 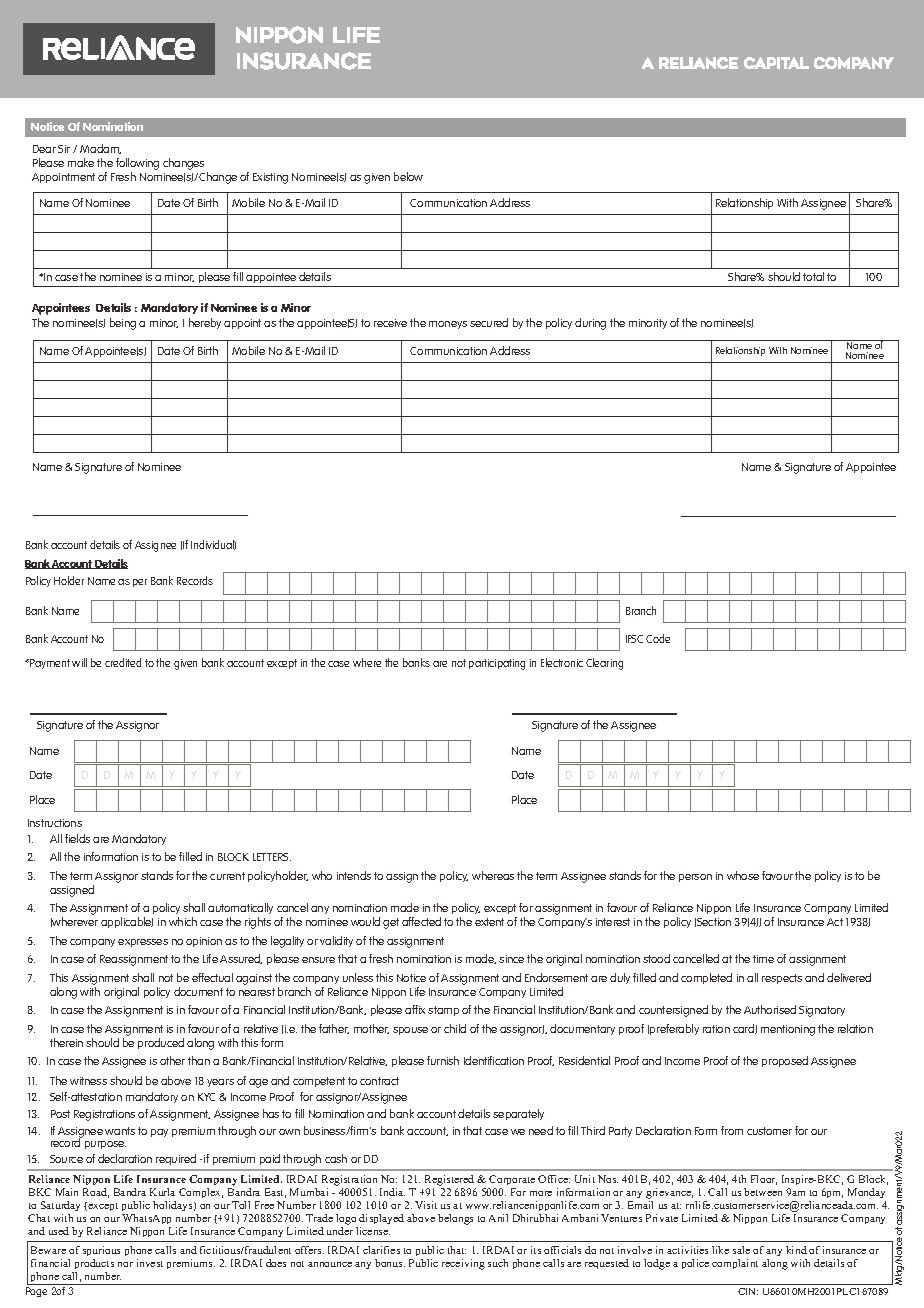 I want to click on Code, so click(x=658, y=638).
